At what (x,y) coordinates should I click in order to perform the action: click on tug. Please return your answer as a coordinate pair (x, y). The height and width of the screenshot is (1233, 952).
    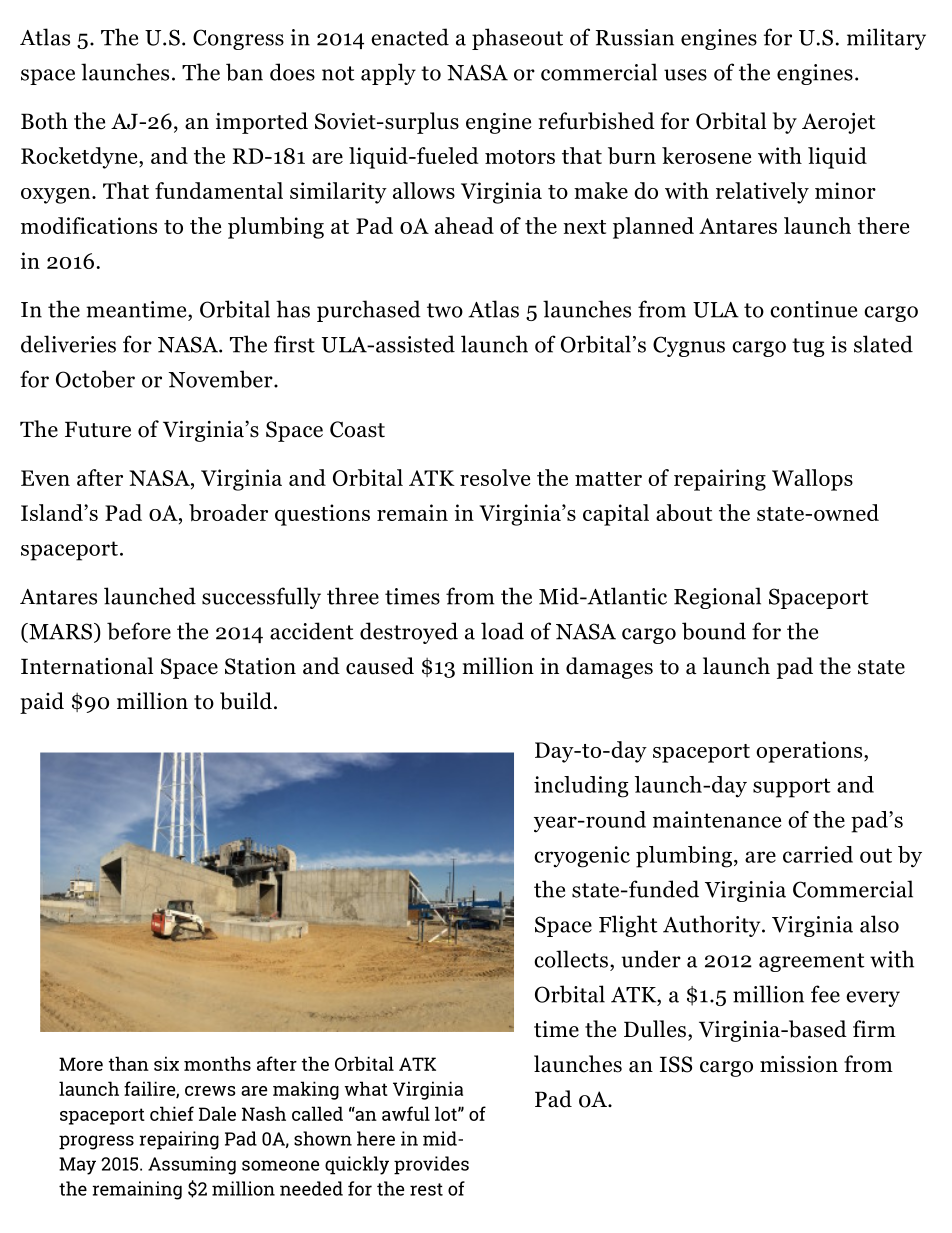
    Looking at the image, I should click on (808, 347).
